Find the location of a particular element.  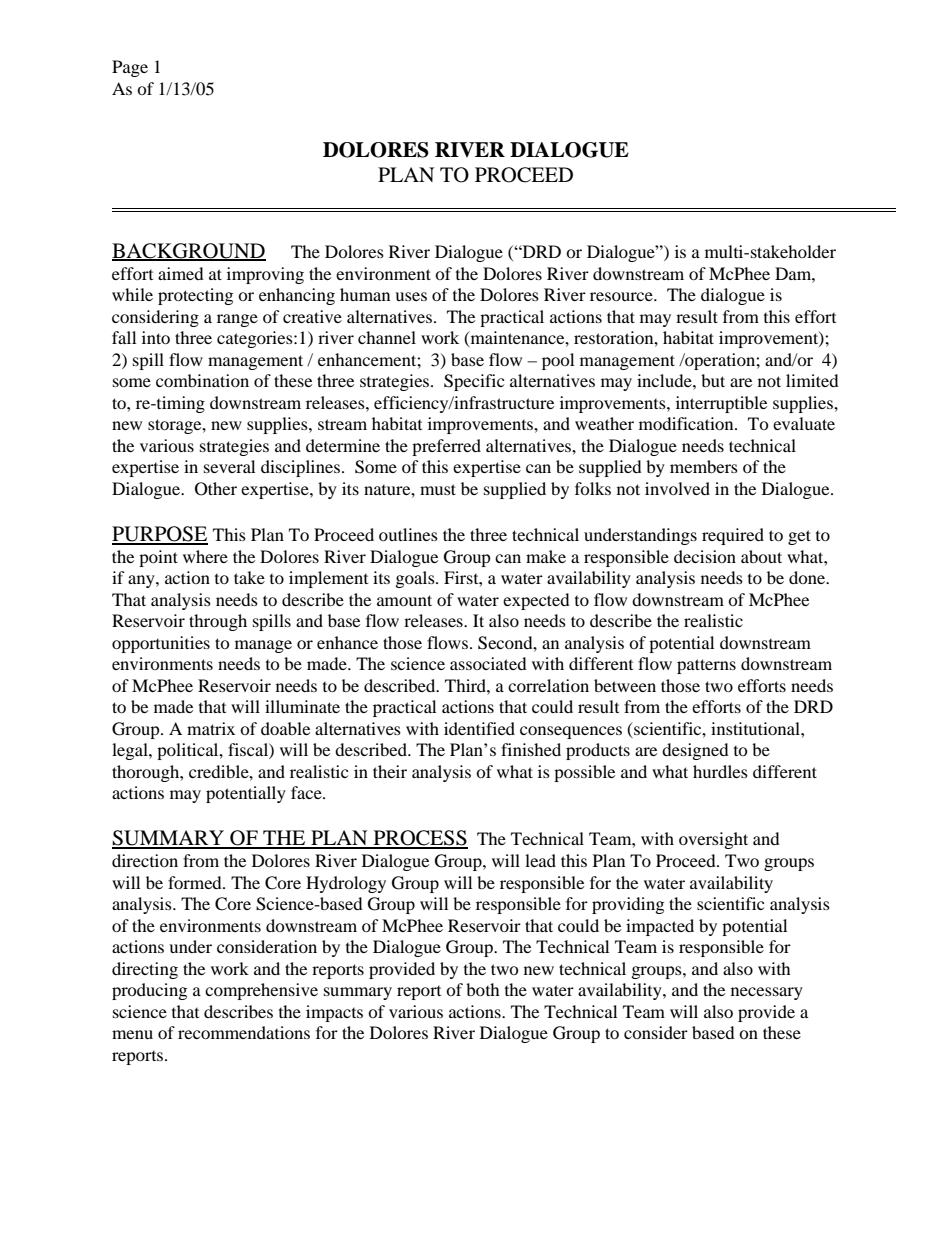

required is located at coordinates (733, 536).
